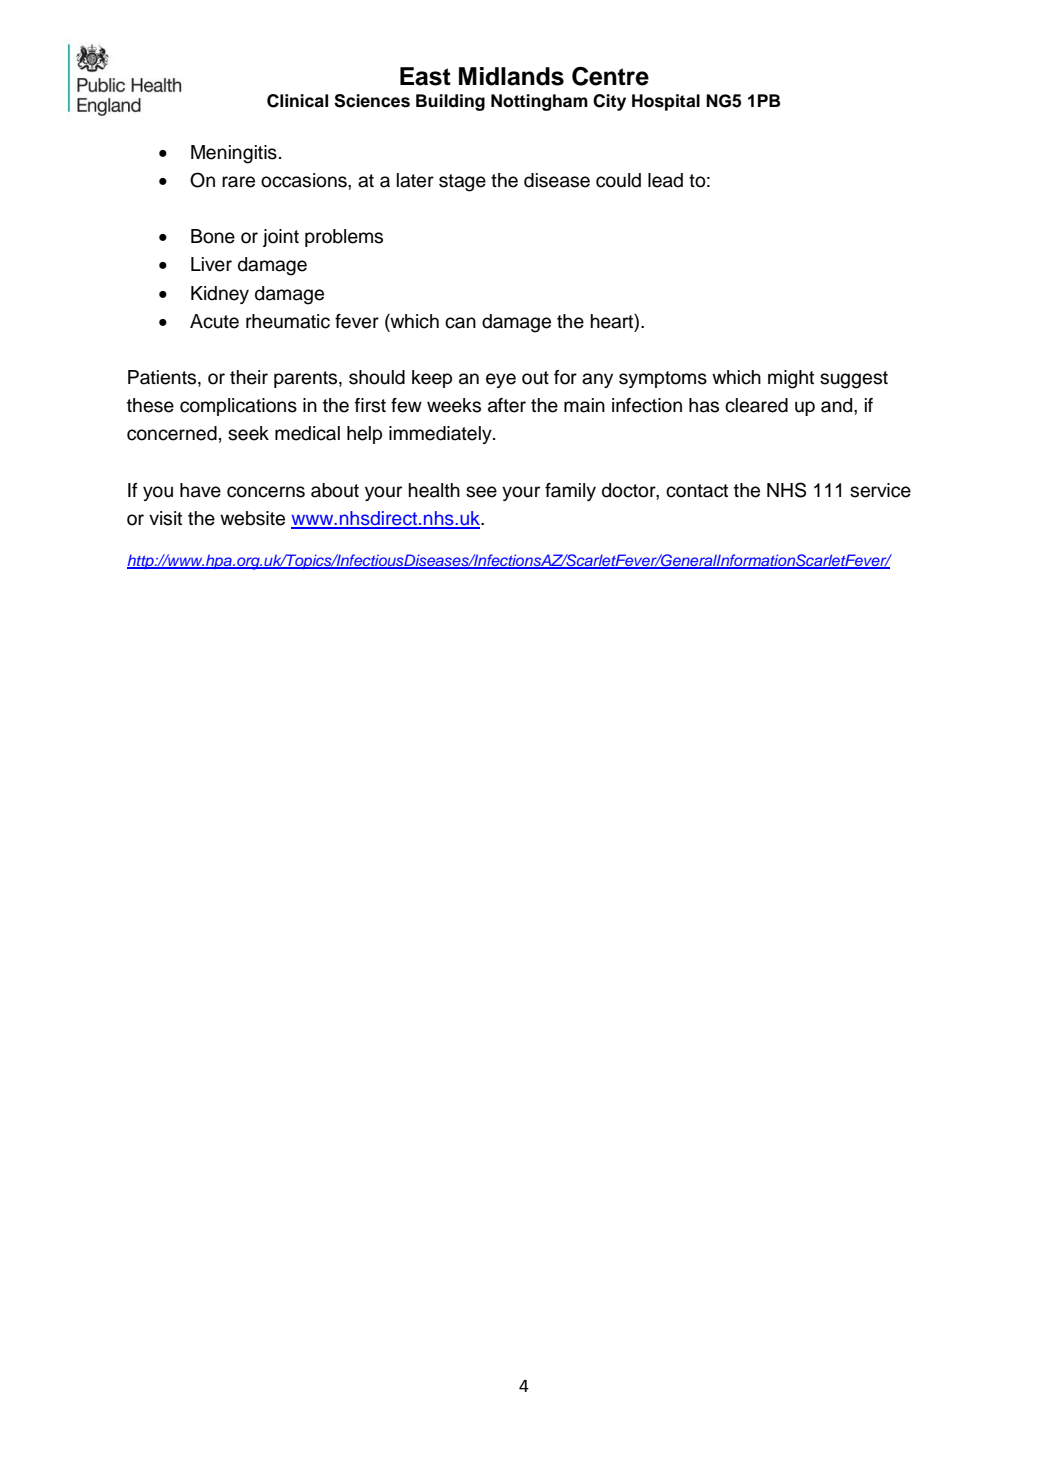 This image has width=1048, height=1483. Describe the element at coordinates (238, 407) in the image. I see `complications` at that location.
